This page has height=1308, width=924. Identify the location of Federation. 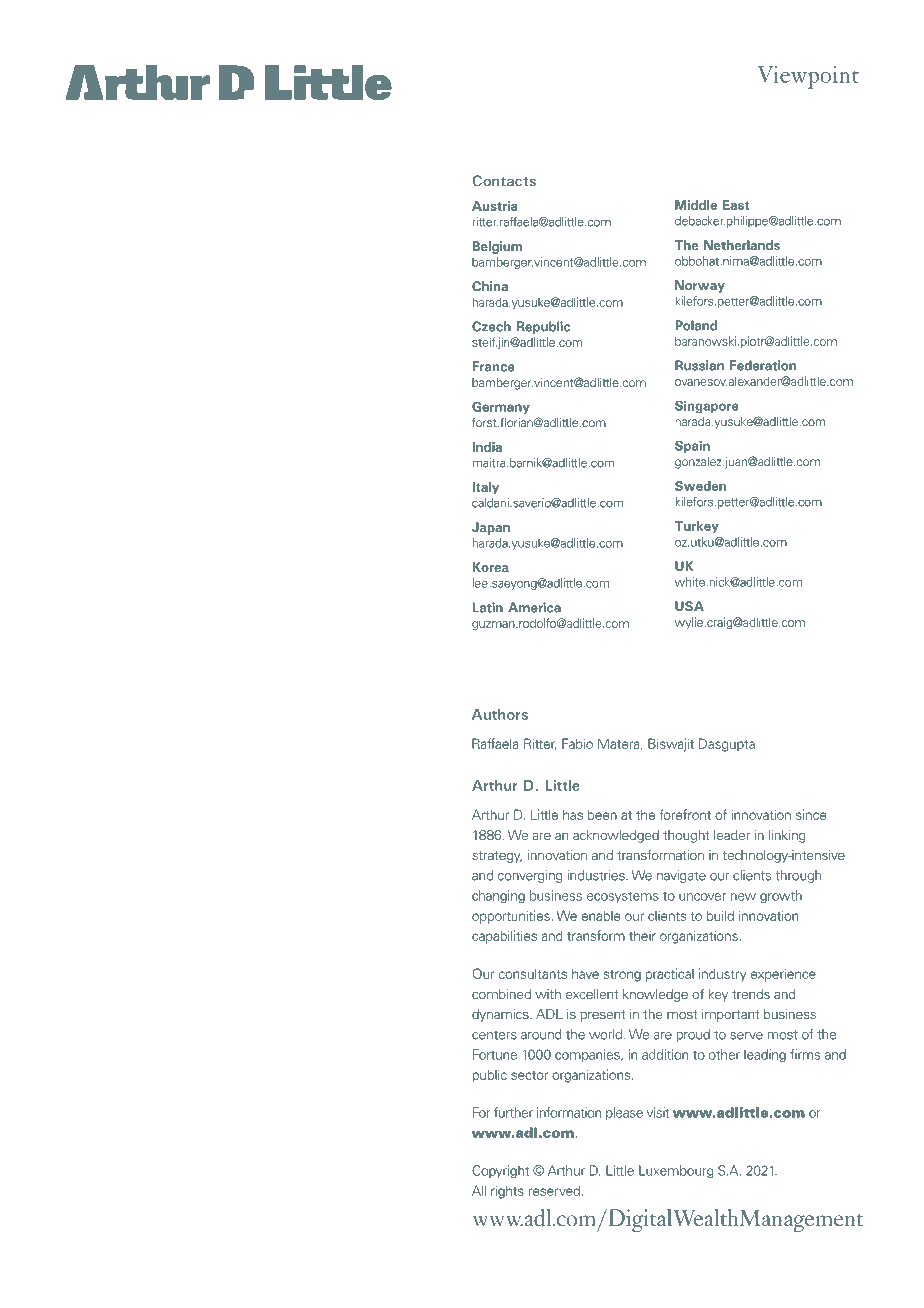
(763, 365).
